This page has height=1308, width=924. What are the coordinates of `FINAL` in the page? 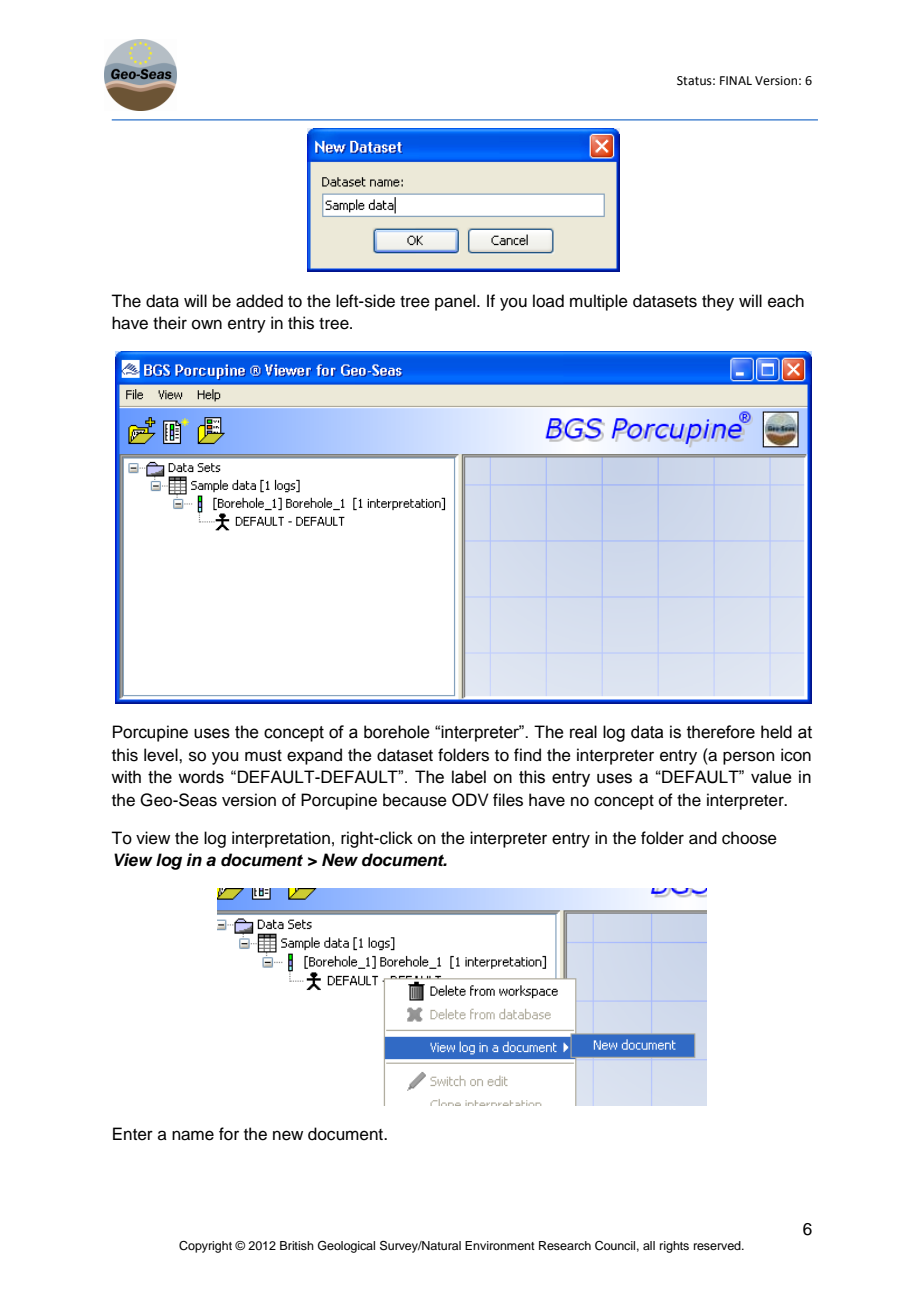 It's located at (736, 80).
